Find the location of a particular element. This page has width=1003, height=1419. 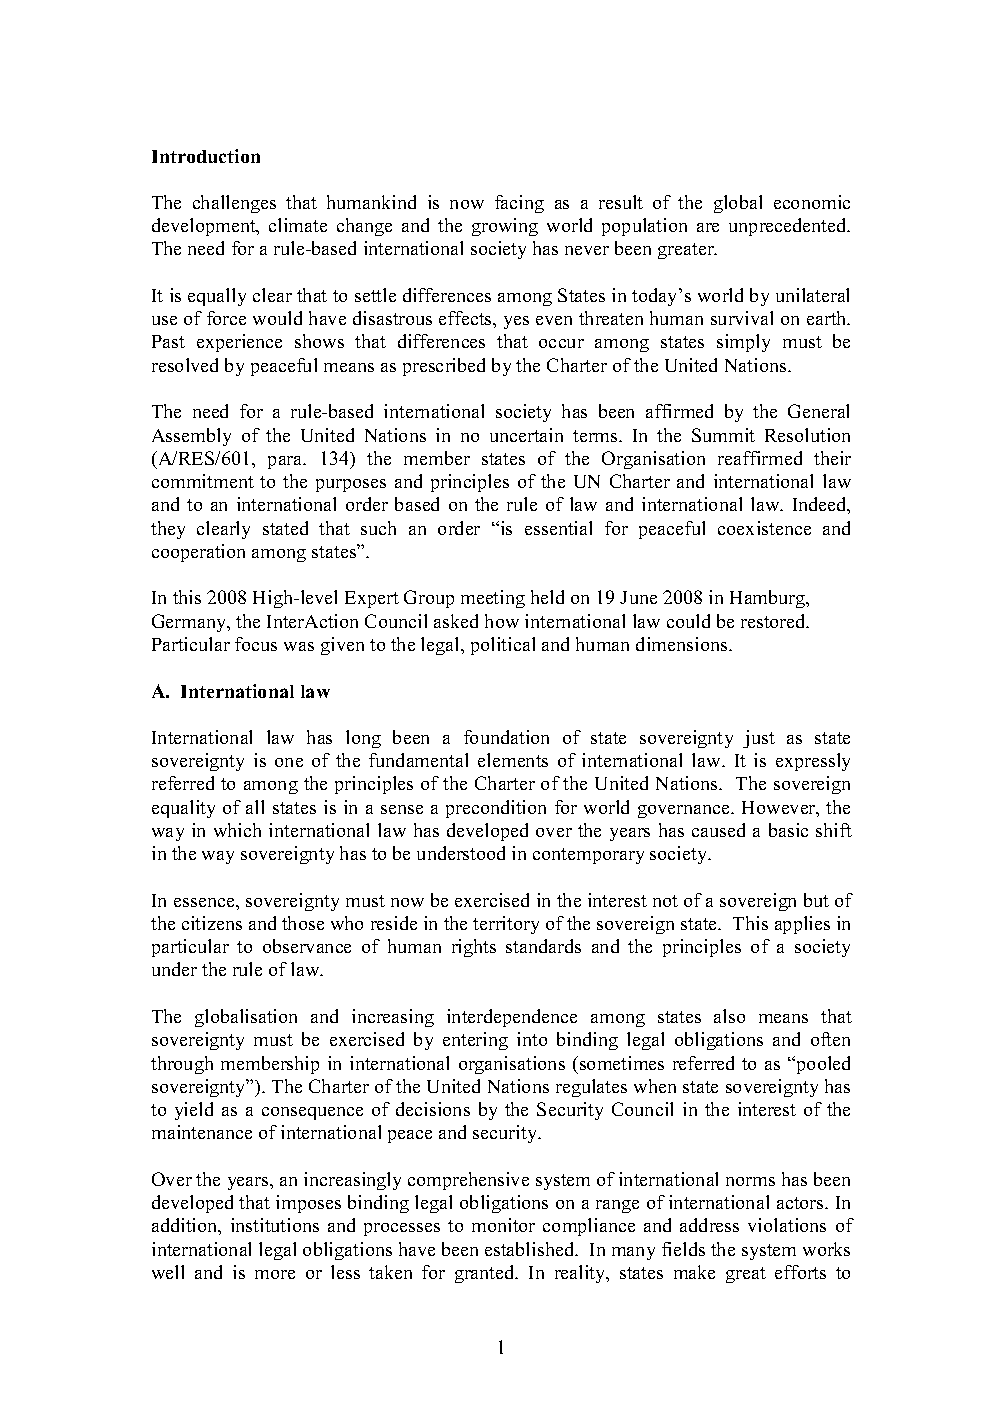

monitor is located at coordinates (503, 1225).
